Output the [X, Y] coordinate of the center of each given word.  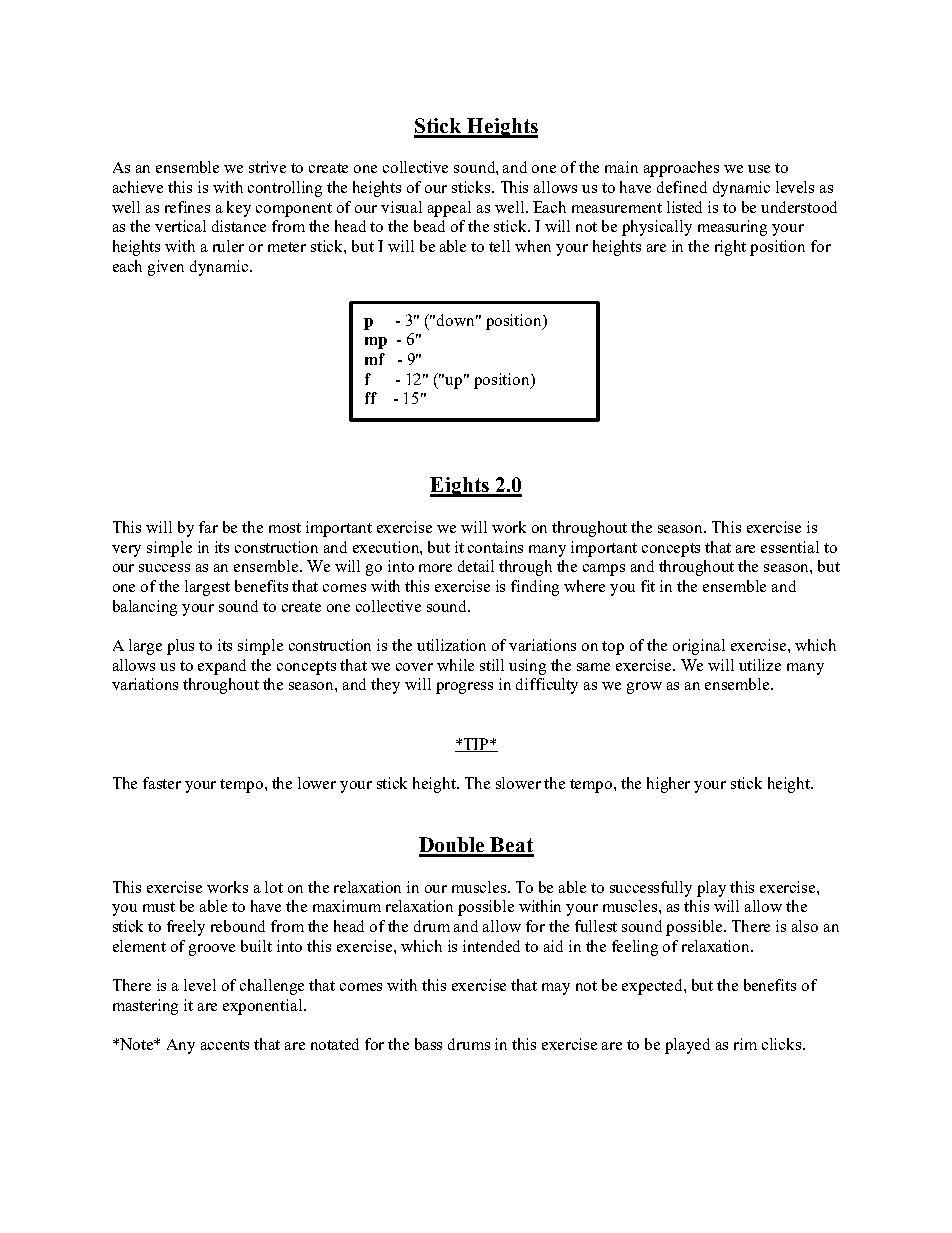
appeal [449, 209]
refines [187, 207]
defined [682, 187]
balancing [145, 608]
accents [225, 1045]
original [699, 647]
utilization [451, 645]
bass [428, 1044]
